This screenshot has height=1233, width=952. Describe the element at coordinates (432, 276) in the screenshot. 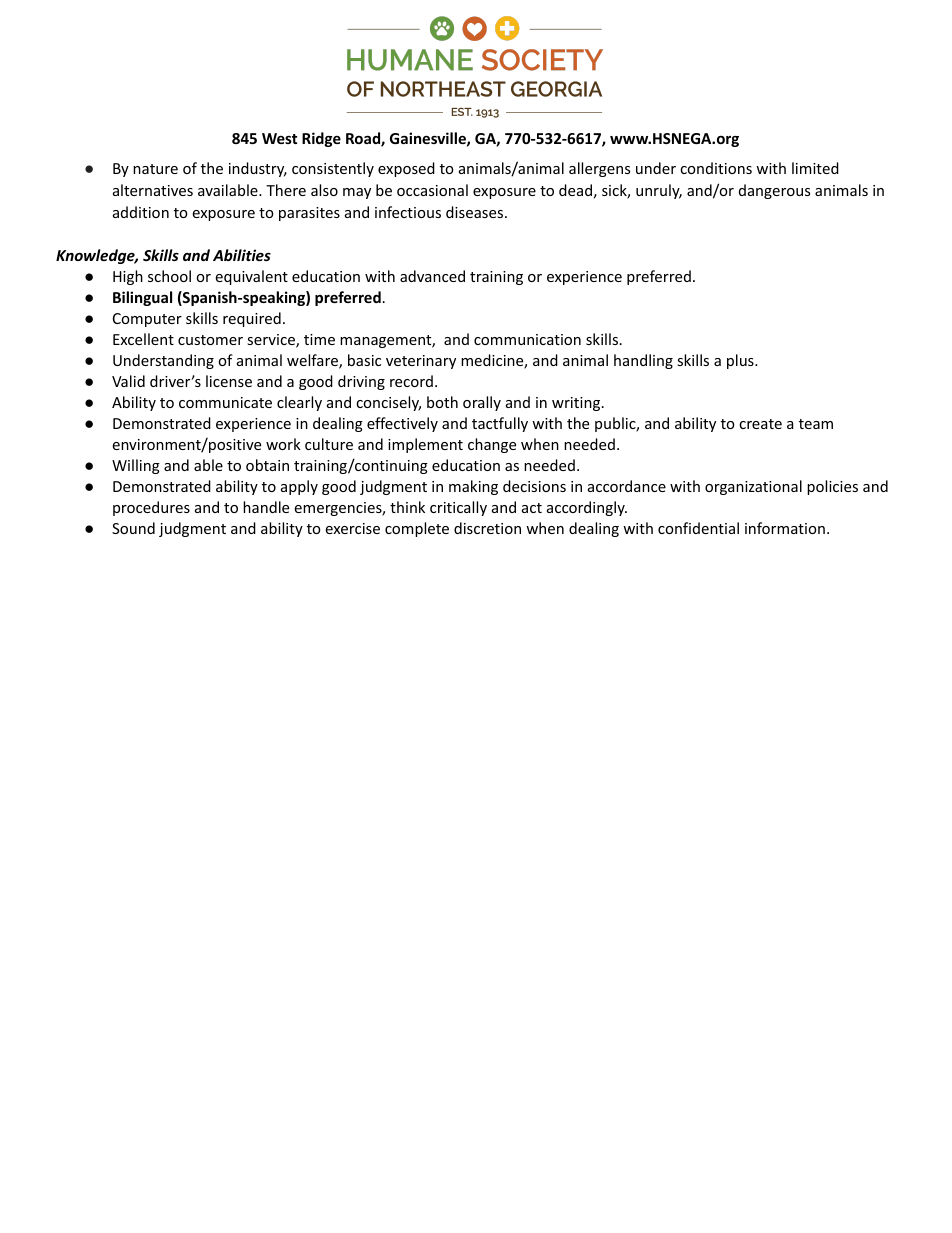

I see `advanced` at that location.
